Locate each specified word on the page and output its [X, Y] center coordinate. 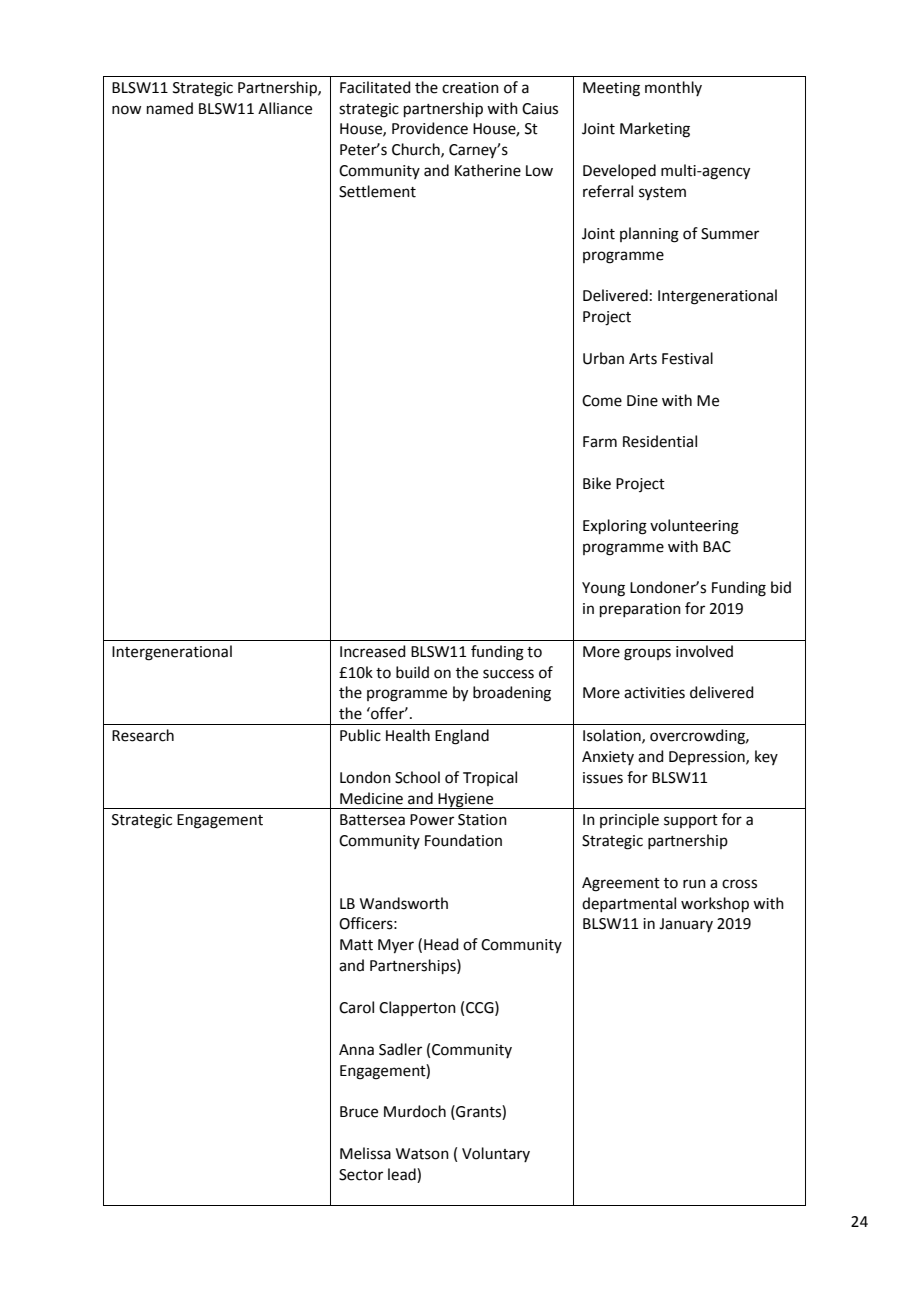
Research [143, 735]
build [412, 672]
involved [704, 651]
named [170, 108]
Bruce [359, 1112]
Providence [430, 128]
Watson [422, 1154]
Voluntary [496, 1154]
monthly [673, 88]
